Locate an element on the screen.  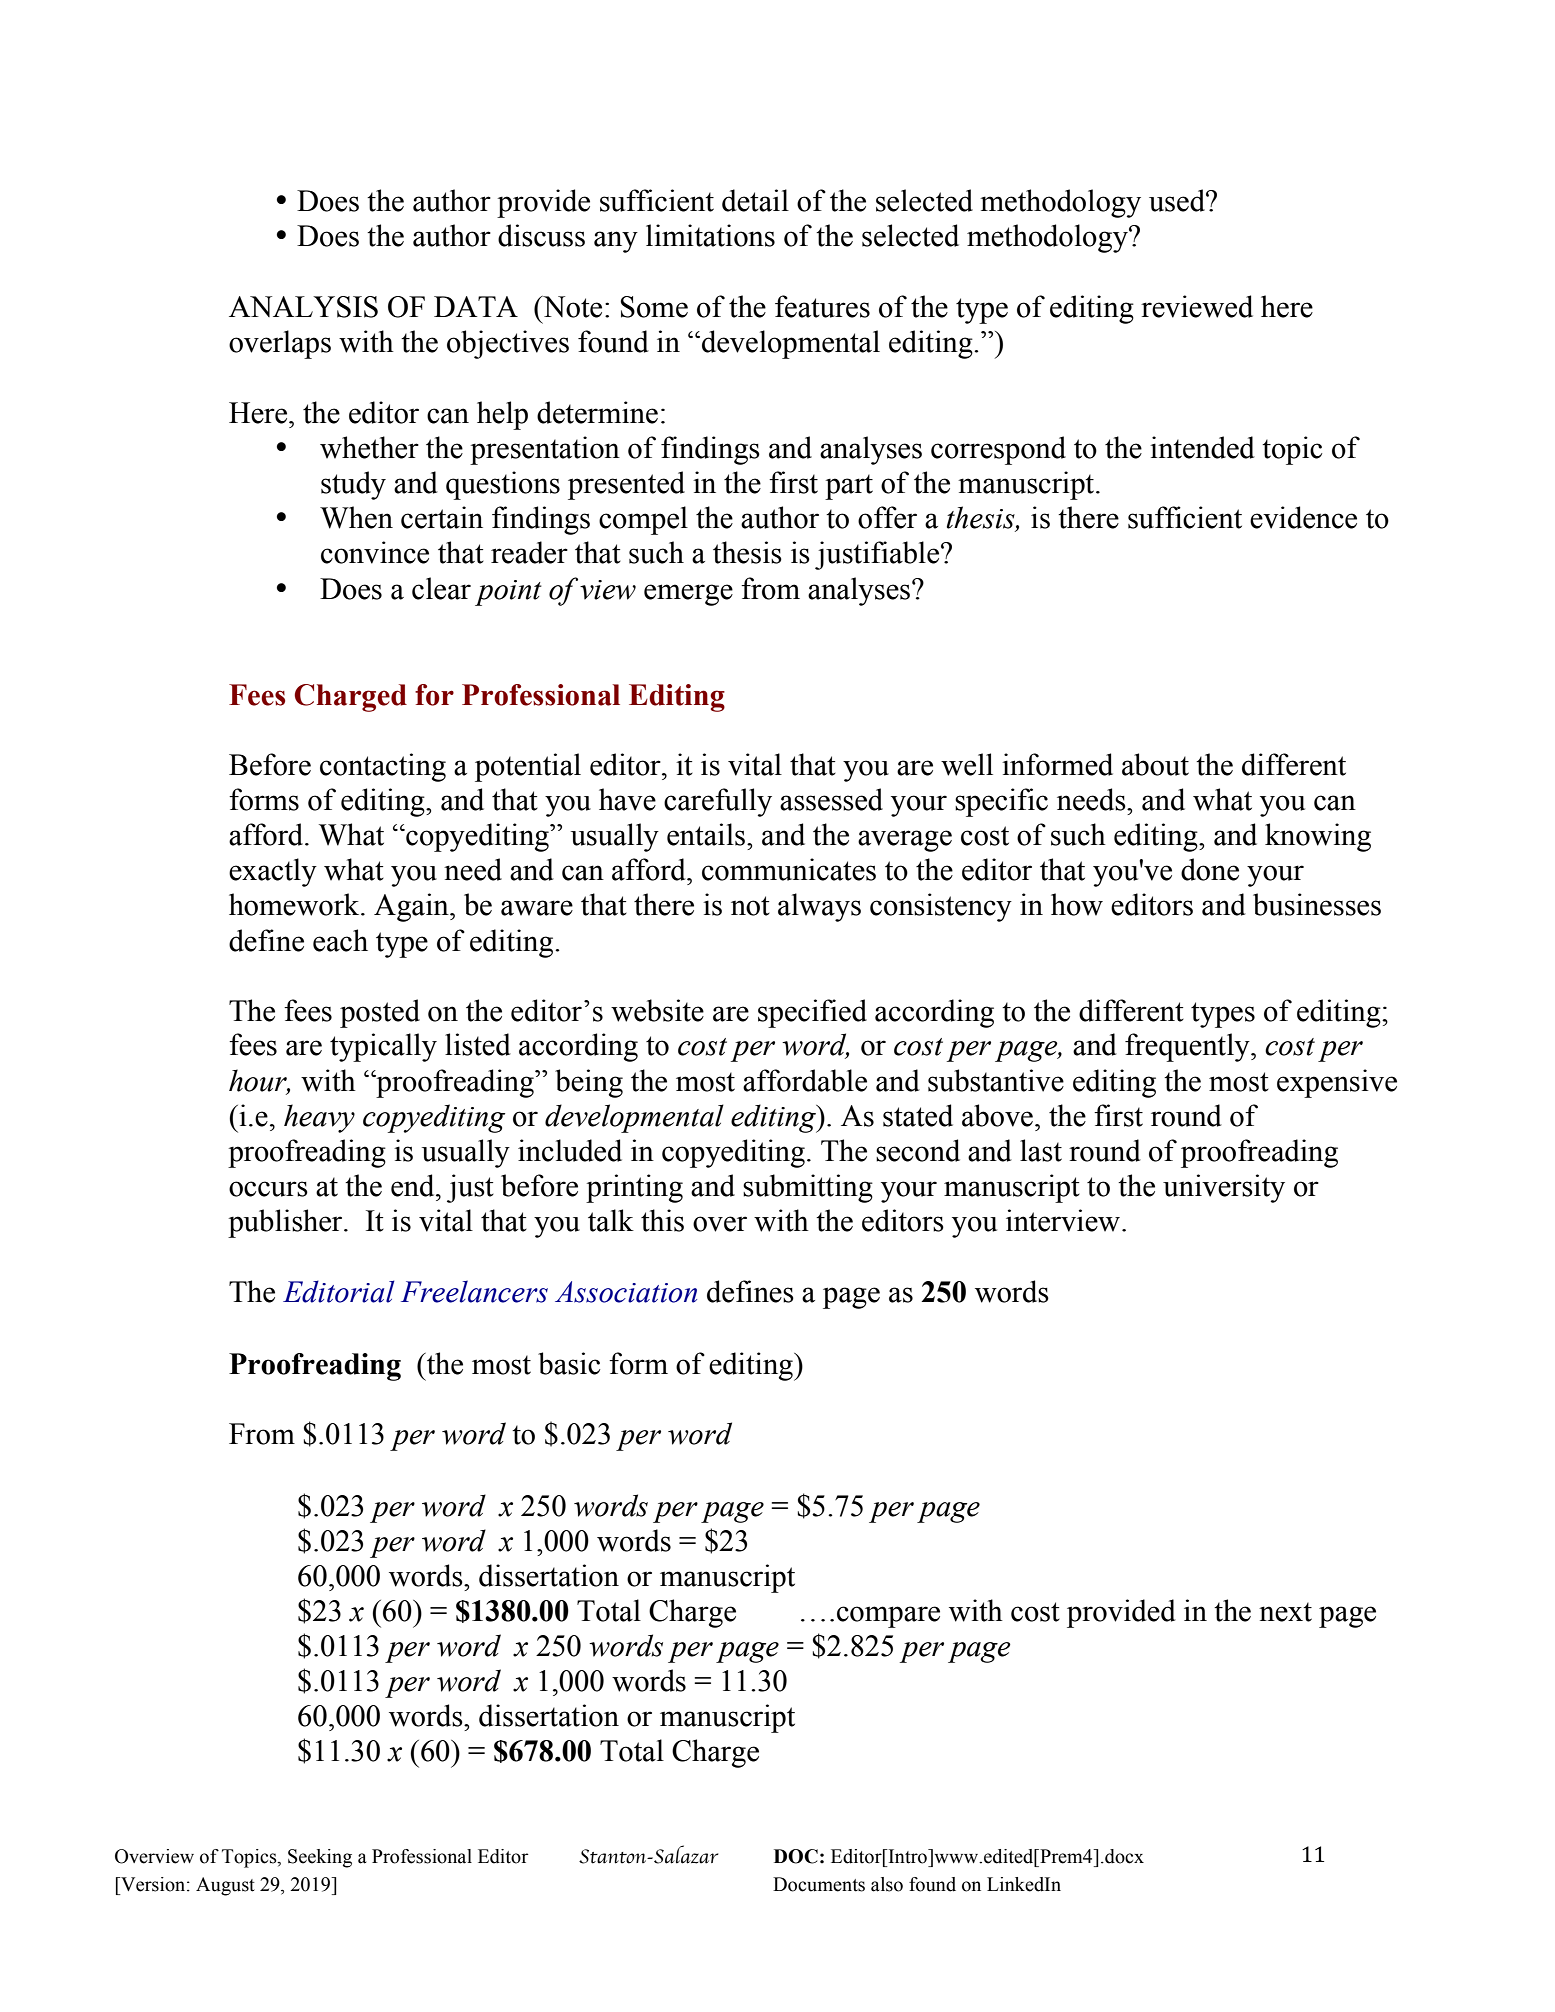
Seeking is located at coordinates (320, 1858).
